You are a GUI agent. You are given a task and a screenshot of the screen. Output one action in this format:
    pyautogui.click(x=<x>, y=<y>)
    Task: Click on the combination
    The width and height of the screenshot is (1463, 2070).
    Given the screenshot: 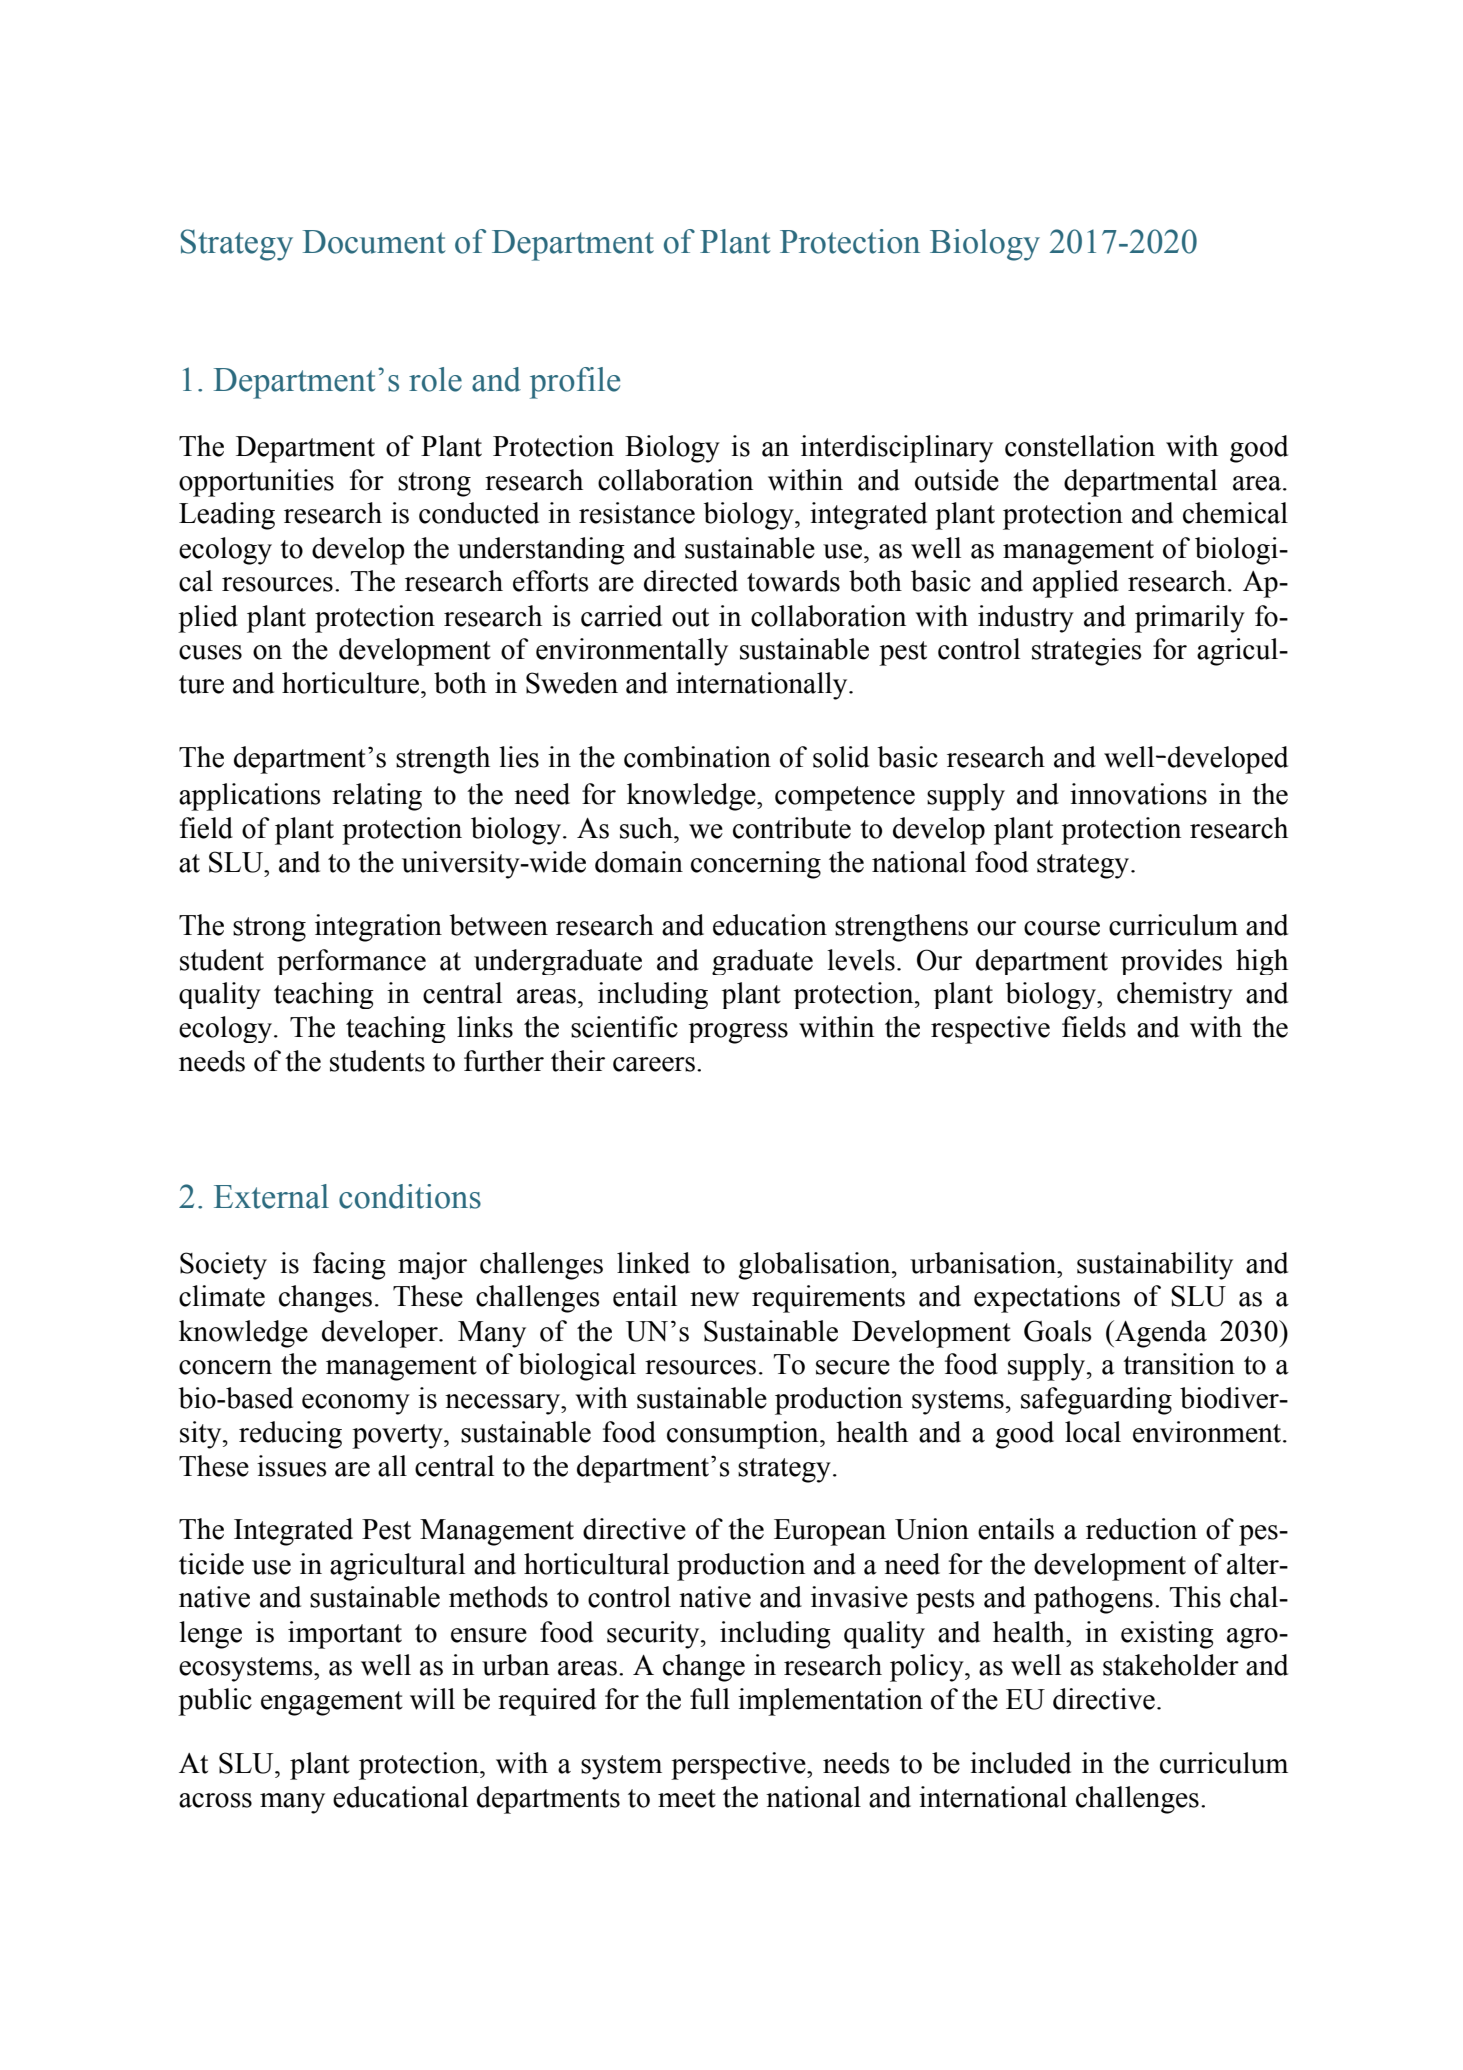 What is the action you would take?
    pyautogui.click(x=697, y=757)
